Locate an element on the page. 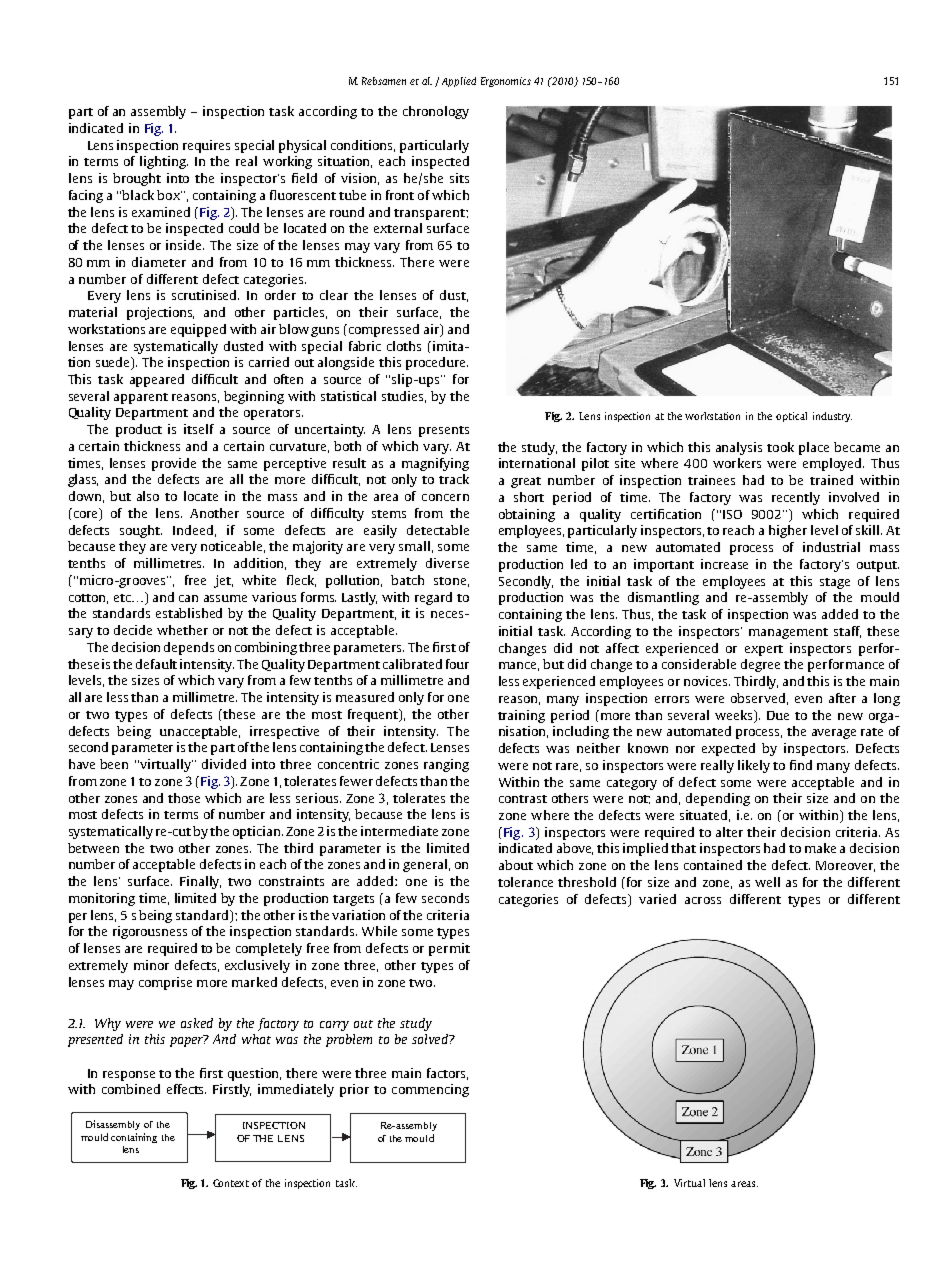 Image resolution: width=952 pixels, height=1270 pixels. permit is located at coordinates (449, 949).
